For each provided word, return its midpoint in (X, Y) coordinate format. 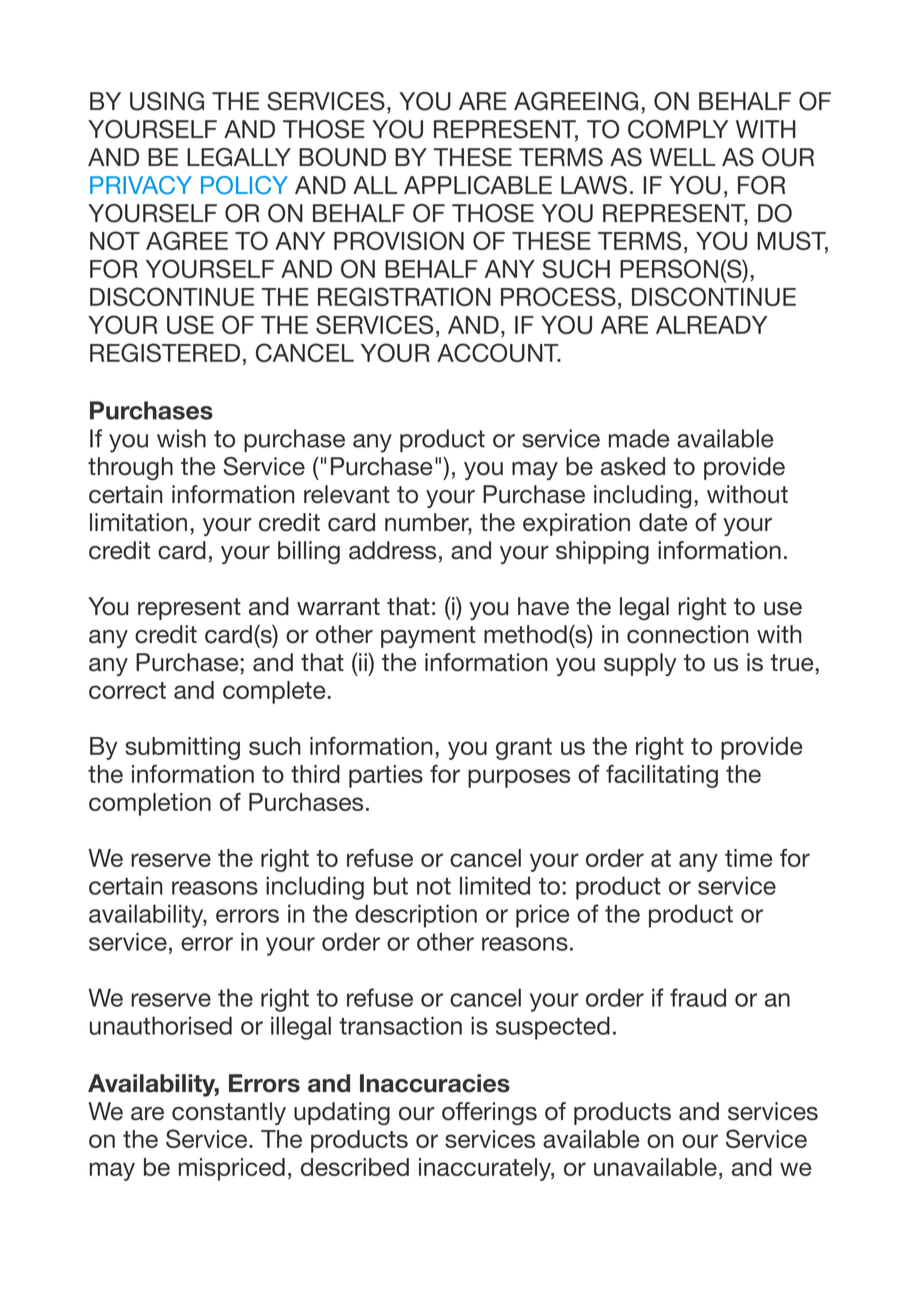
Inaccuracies (435, 1083)
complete (274, 692)
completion (150, 804)
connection (687, 634)
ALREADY (711, 325)
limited (495, 885)
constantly (229, 1113)
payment (428, 637)
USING (167, 101)
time (748, 858)
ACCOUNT (499, 352)
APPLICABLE (478, 185)
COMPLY (678, 129)
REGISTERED (165, 352)
